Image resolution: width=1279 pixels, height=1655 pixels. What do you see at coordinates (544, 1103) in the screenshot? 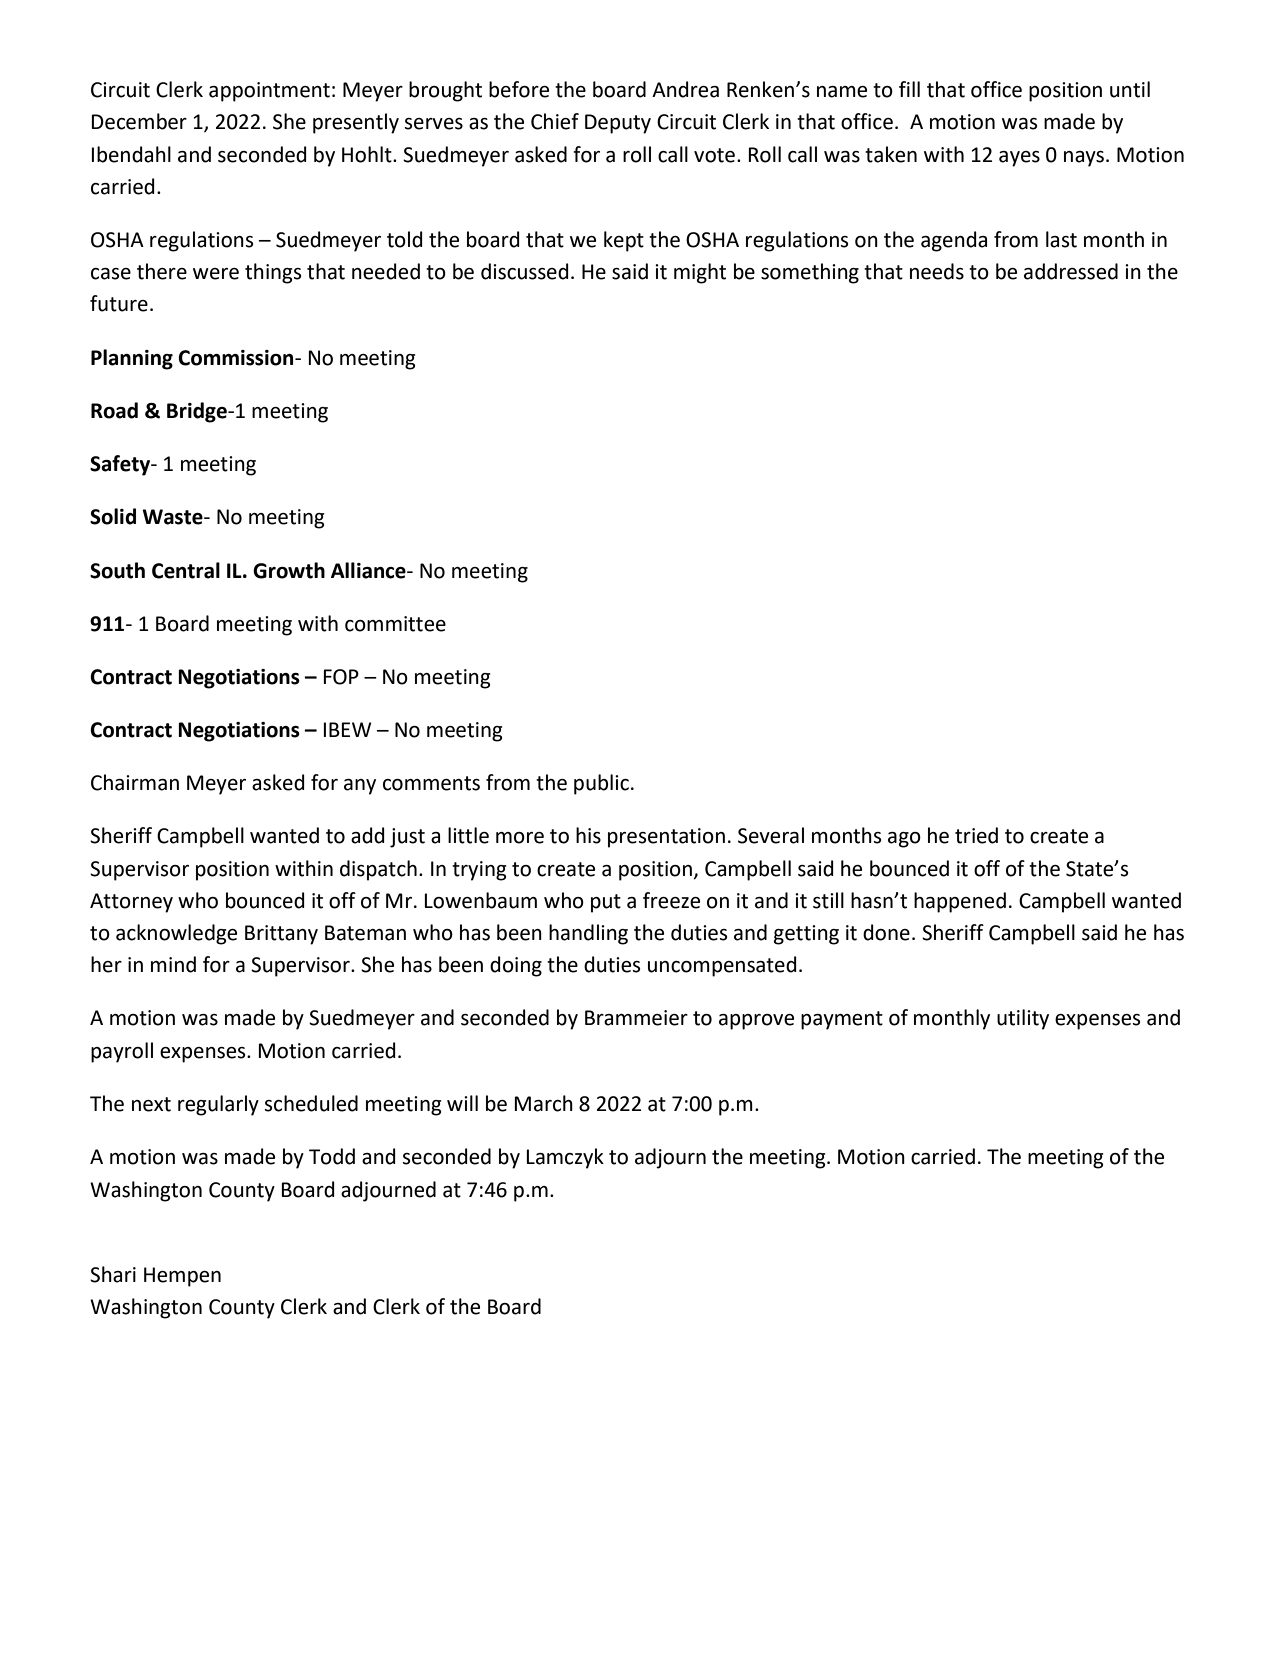
I see `March` at bounding box center [544, 1103].
